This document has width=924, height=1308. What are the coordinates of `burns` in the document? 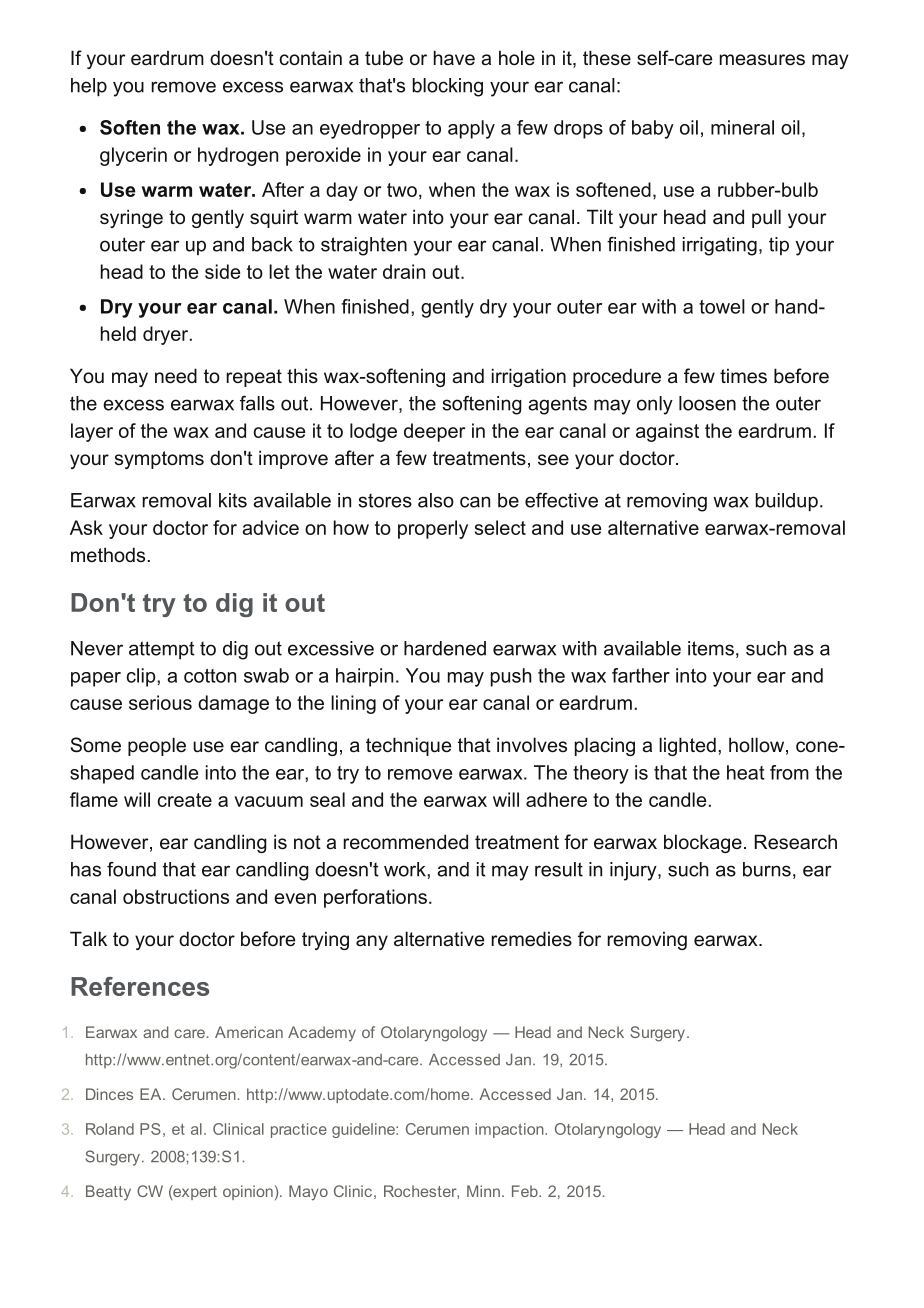 It's located at (767, 869).
